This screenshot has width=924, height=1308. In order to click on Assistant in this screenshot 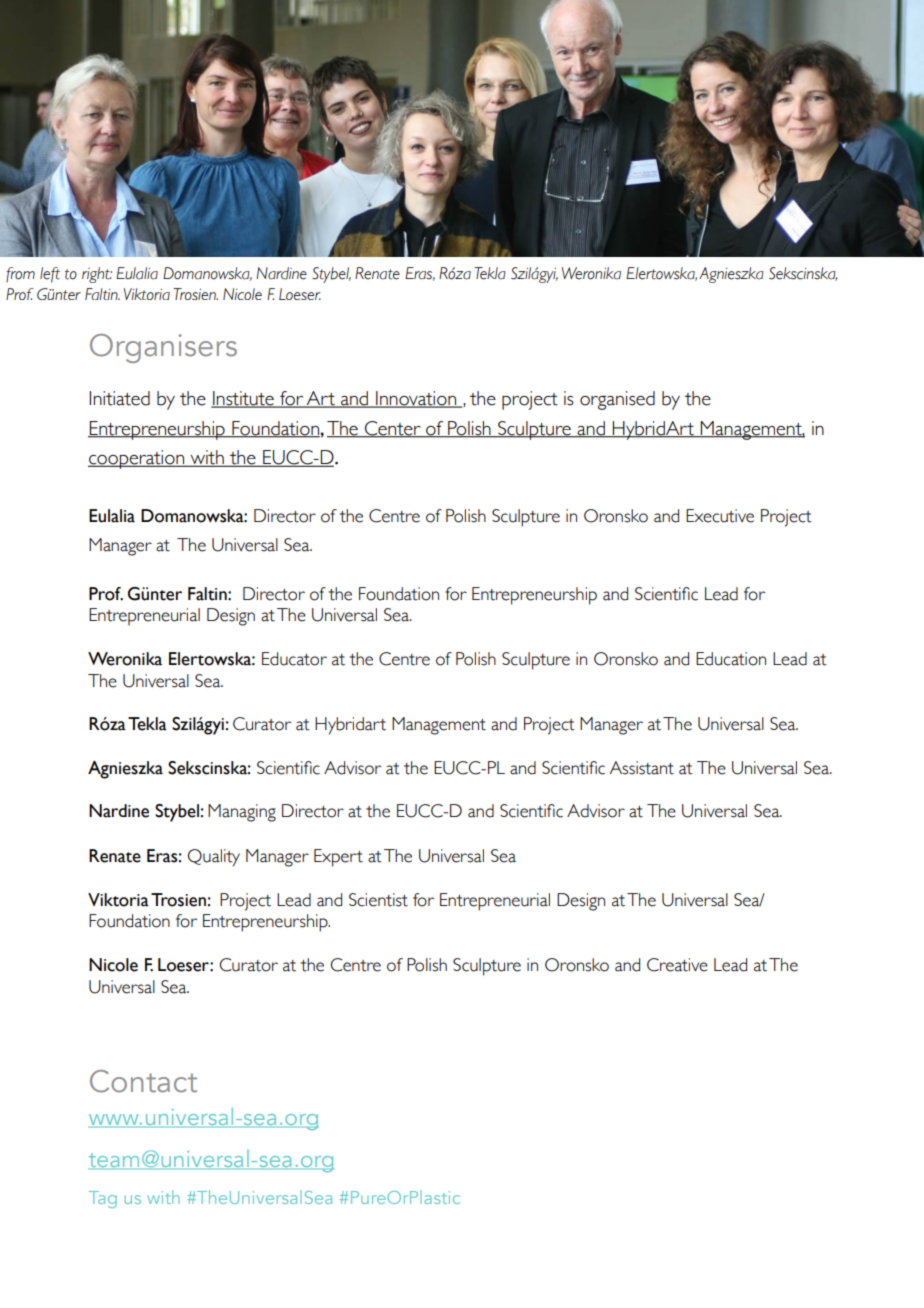, I will do `click(642, 768)`.
